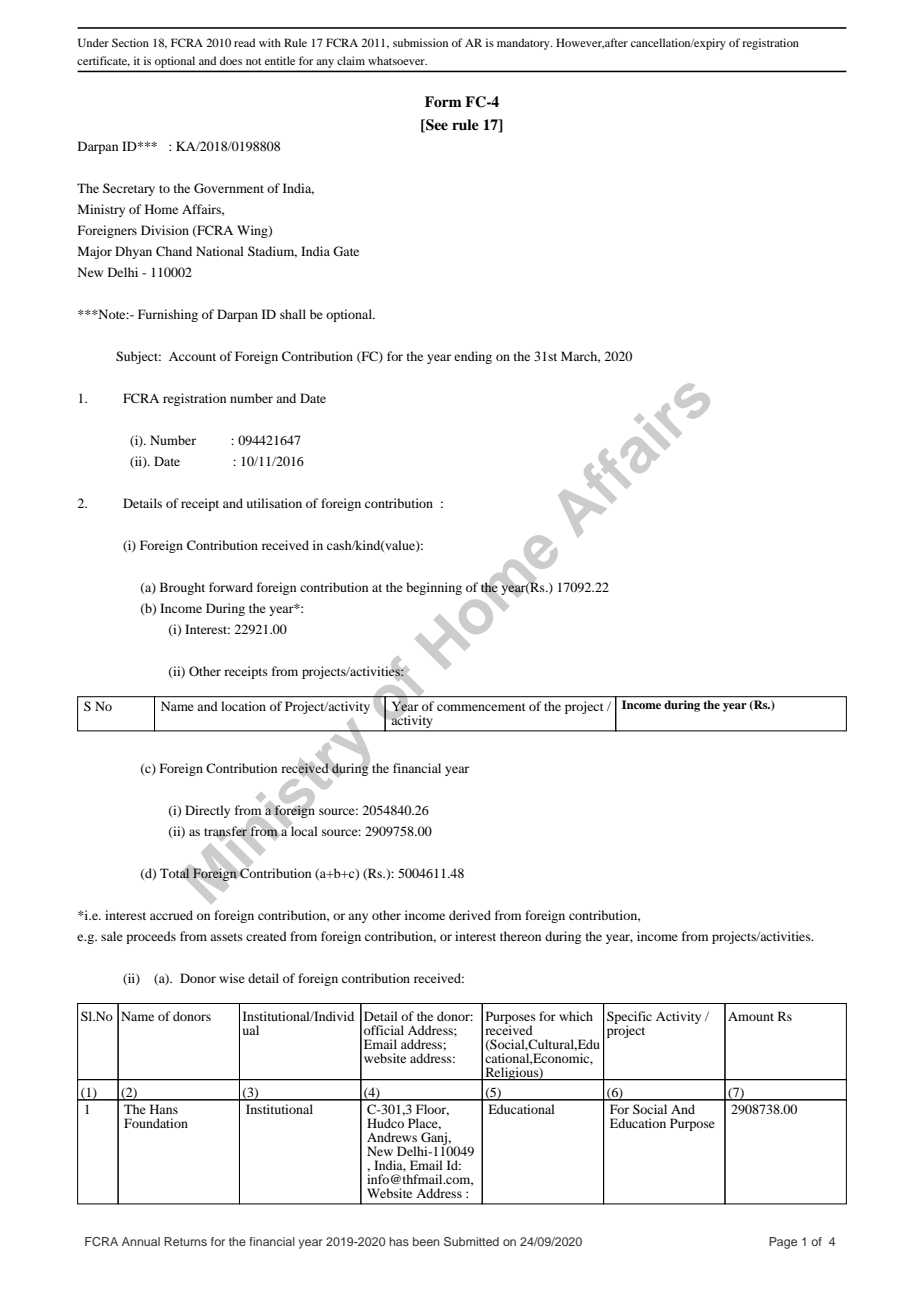 Image resolution: width=924 pixels, height=1308 pixels. Describe the element at coordinates (192, 356) in the screenshot. I see `Account` at that location.
